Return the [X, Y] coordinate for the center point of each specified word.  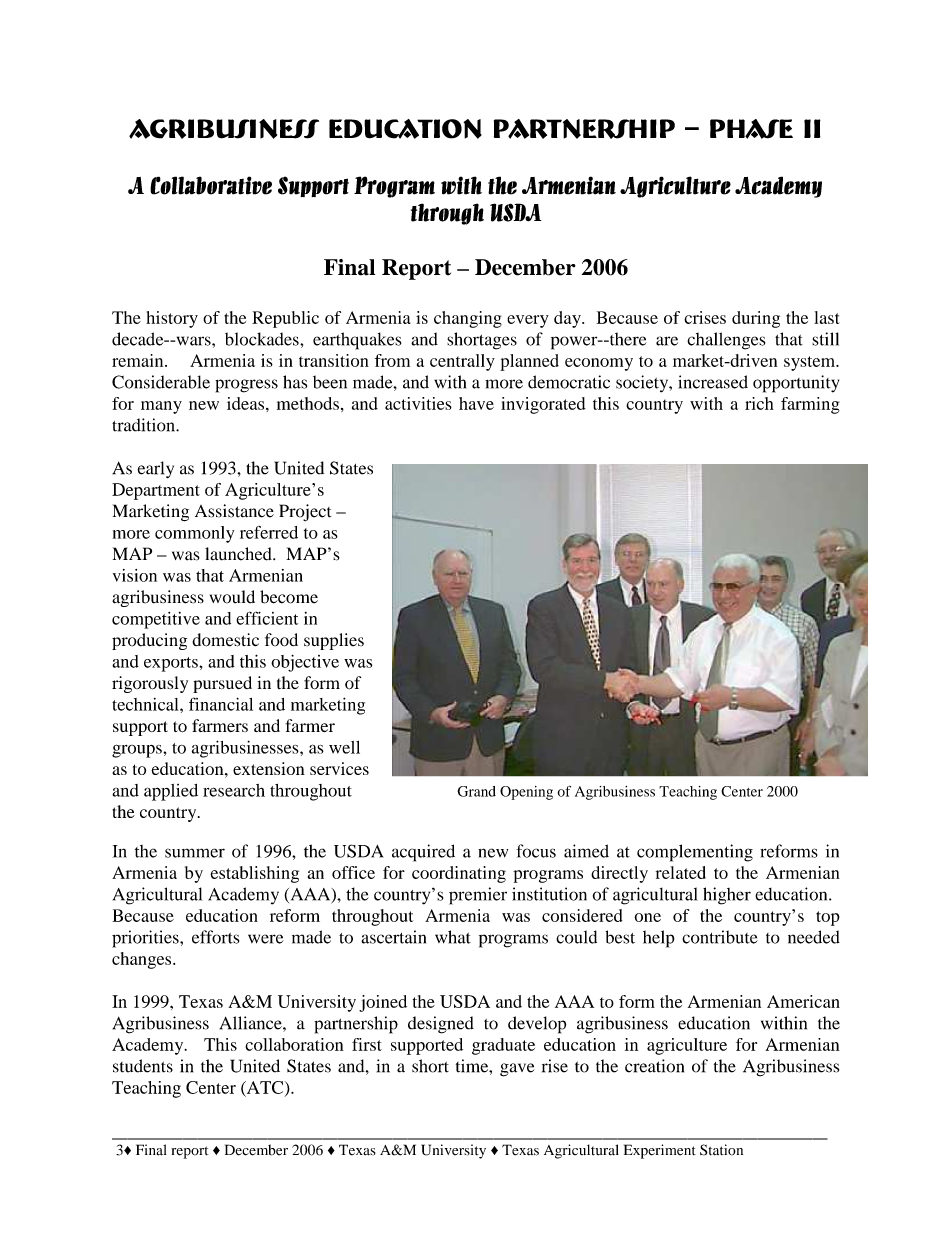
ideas [247, 403]
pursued [222, 684]
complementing [695, 853]
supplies [334, 641]
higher [727, 896]
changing [468, 319]
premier [478, 896]
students [143, 1066]
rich [759, 403]
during [756, 319]
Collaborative [211, 185]
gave [517, 1070]
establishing [254, 874]
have [476, 403]
